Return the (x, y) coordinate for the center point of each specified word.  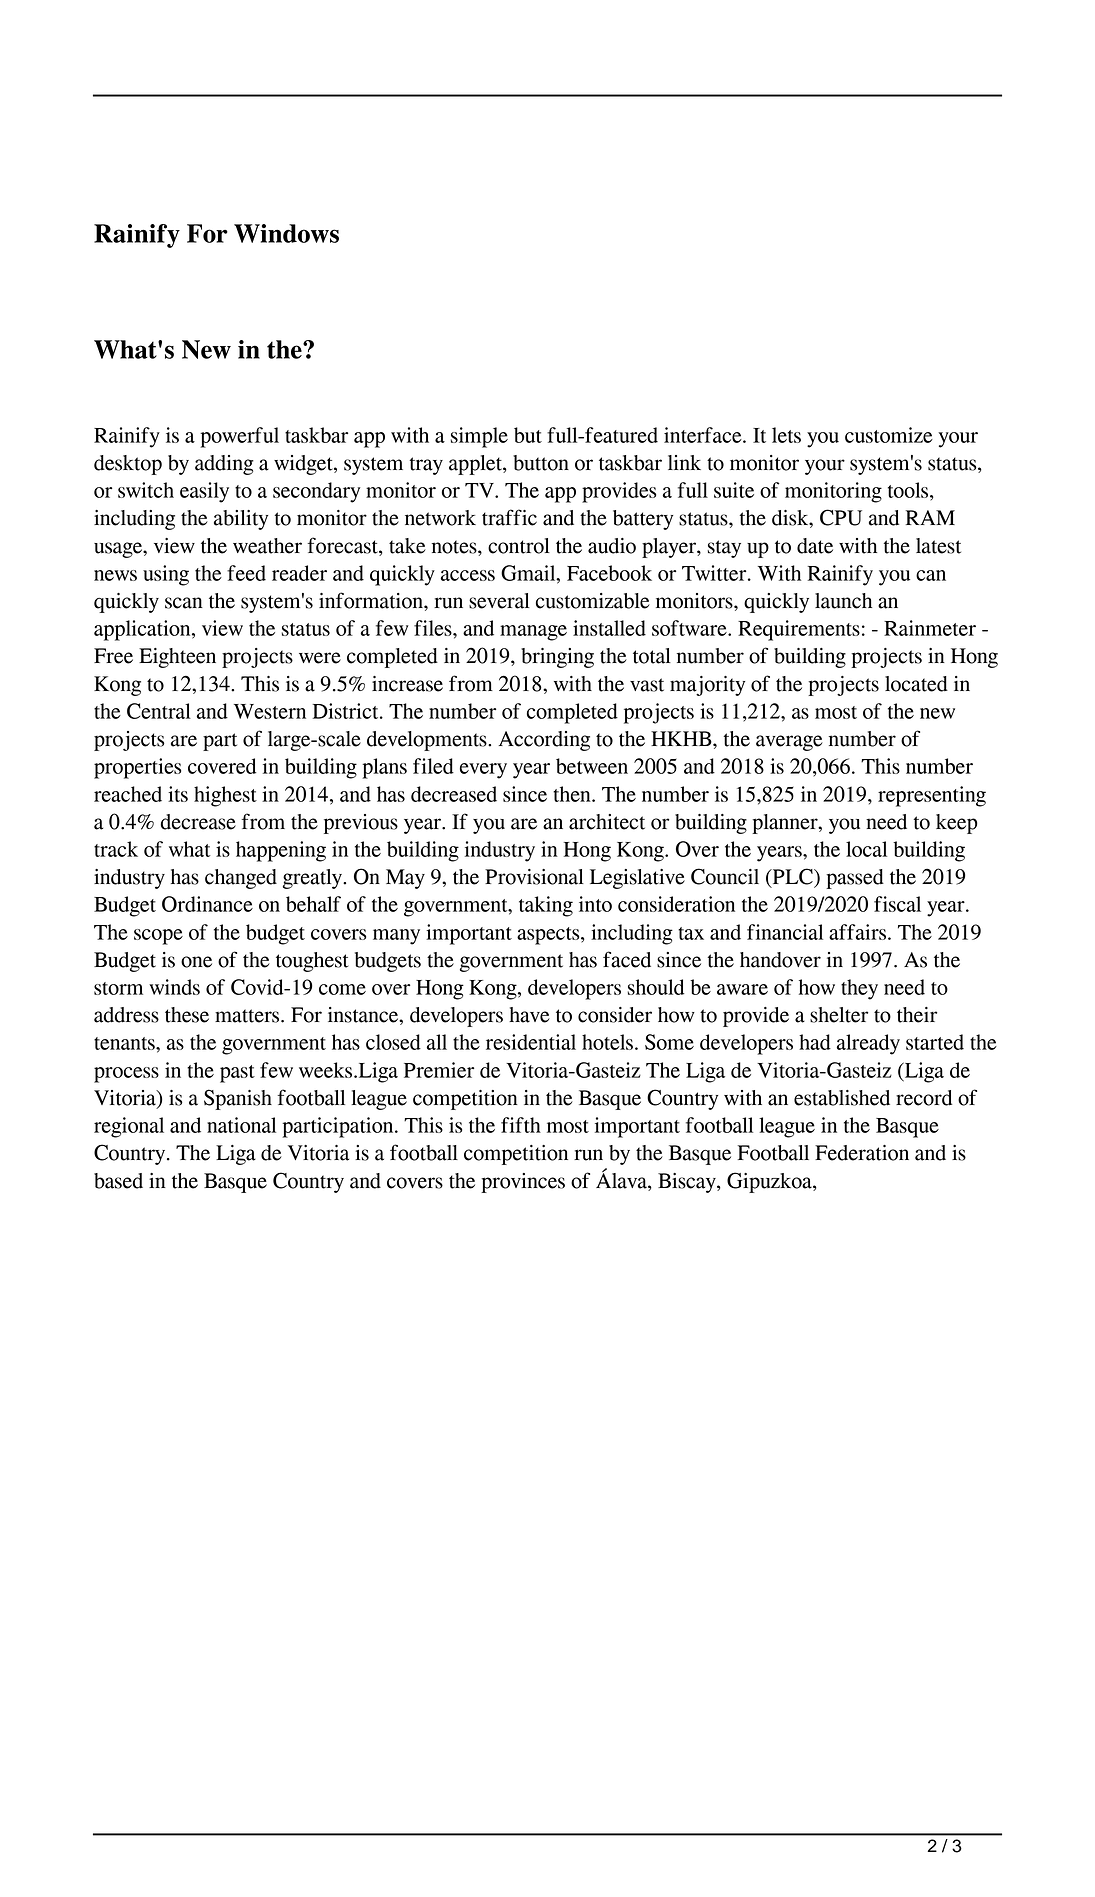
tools (909, 490)
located (916, 684)
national (241, 1125)
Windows (286, 233)
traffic (509, 517)
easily (204, 492)
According (544, 741)
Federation (862, 1153)
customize (889, 435)
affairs (857, 932)
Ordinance (207, 904)
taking (546, 906)
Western (270, 711)
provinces (523, 1183)
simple (479, 437)
